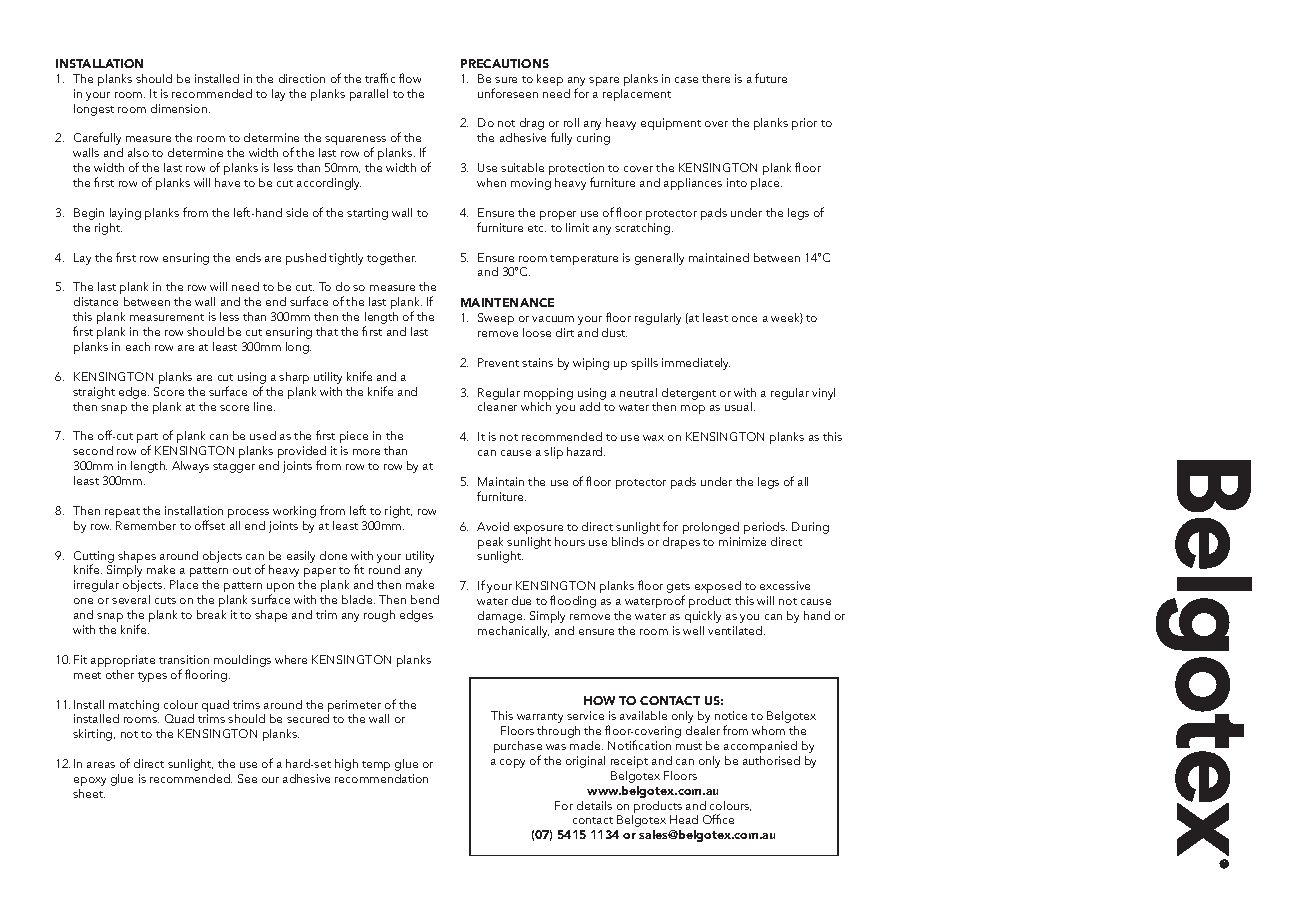 Image resolution: width=1308 pixels, height=924 pixels. I want to click on ventilated, so click(736, 630).
